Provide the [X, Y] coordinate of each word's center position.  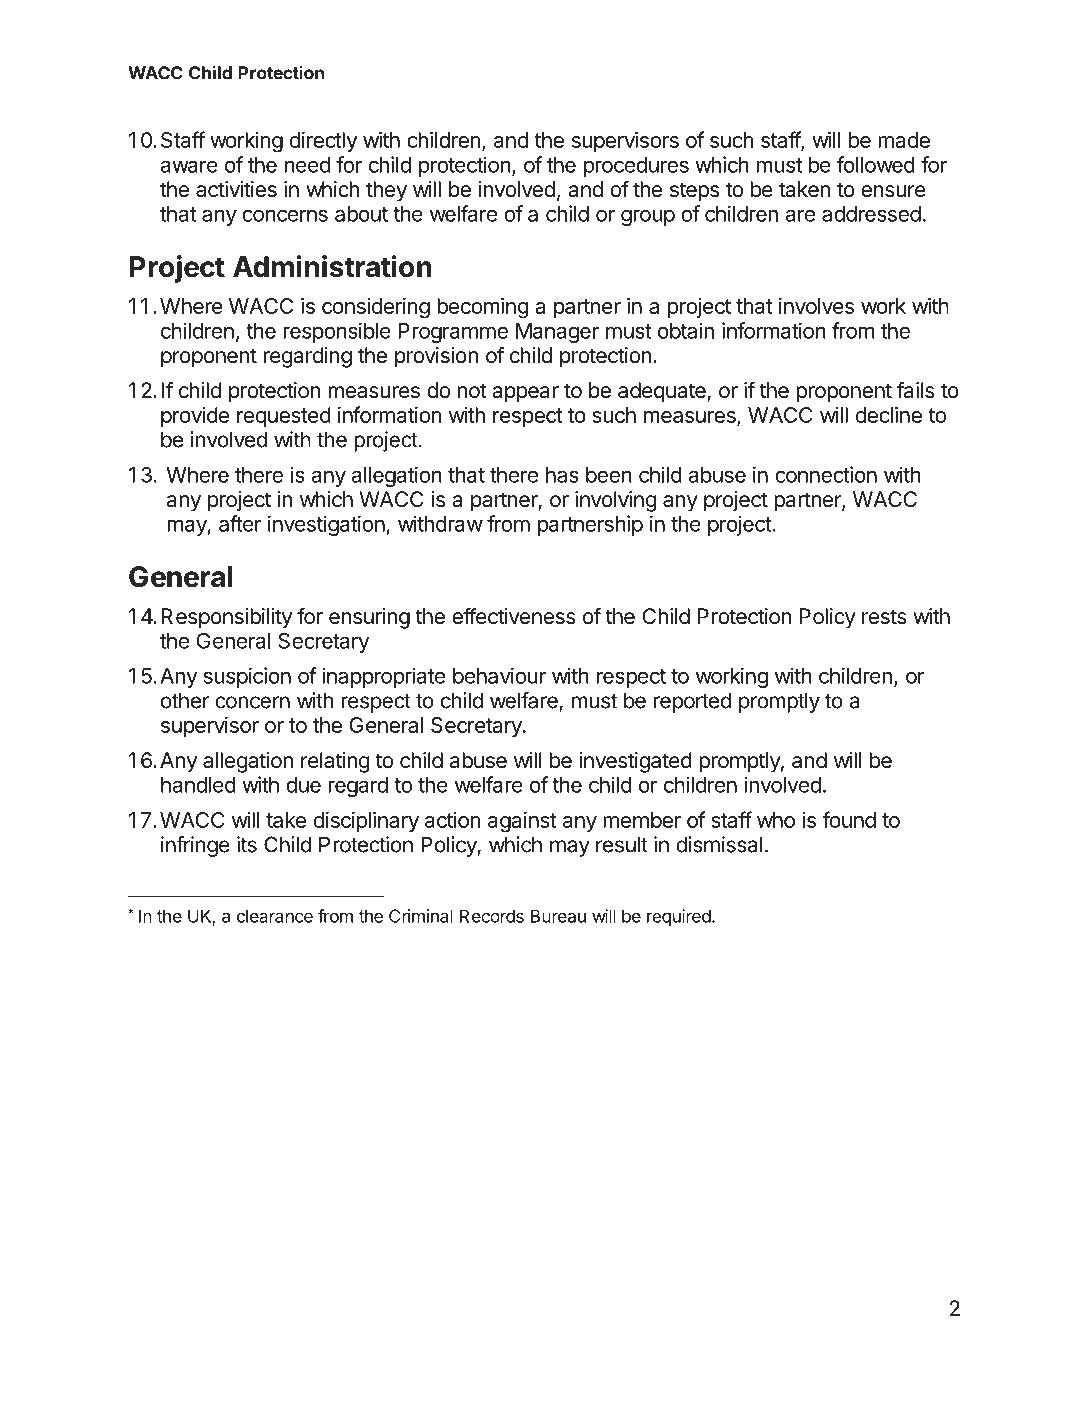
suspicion [247, 677]
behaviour [499, 675]
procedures [636, 167]
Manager [557, 333]
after [240, 523]
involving [615, 501]
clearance [275, 916]
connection [826, 474]
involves [816, 306]
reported [692, 702]
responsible [337, 332]
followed [876, 164]
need [307, 165]
